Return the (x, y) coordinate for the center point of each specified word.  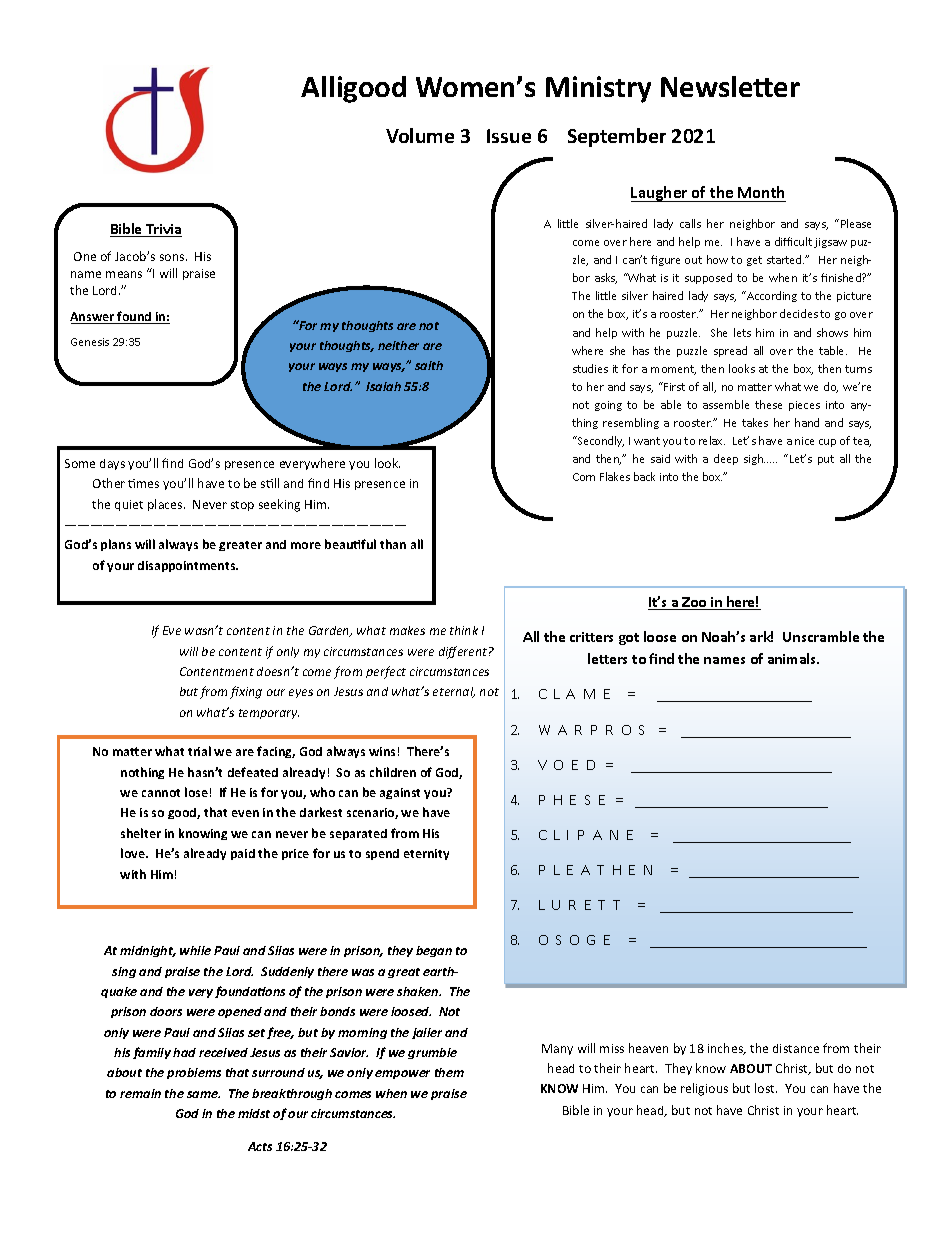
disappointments (188, 566)
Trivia (163, 230)
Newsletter (730, 86)
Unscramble (821, 636)
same (203, 1094)
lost (766, 1088)
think (464, 630)
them (449, 1072)
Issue (509, 136)
